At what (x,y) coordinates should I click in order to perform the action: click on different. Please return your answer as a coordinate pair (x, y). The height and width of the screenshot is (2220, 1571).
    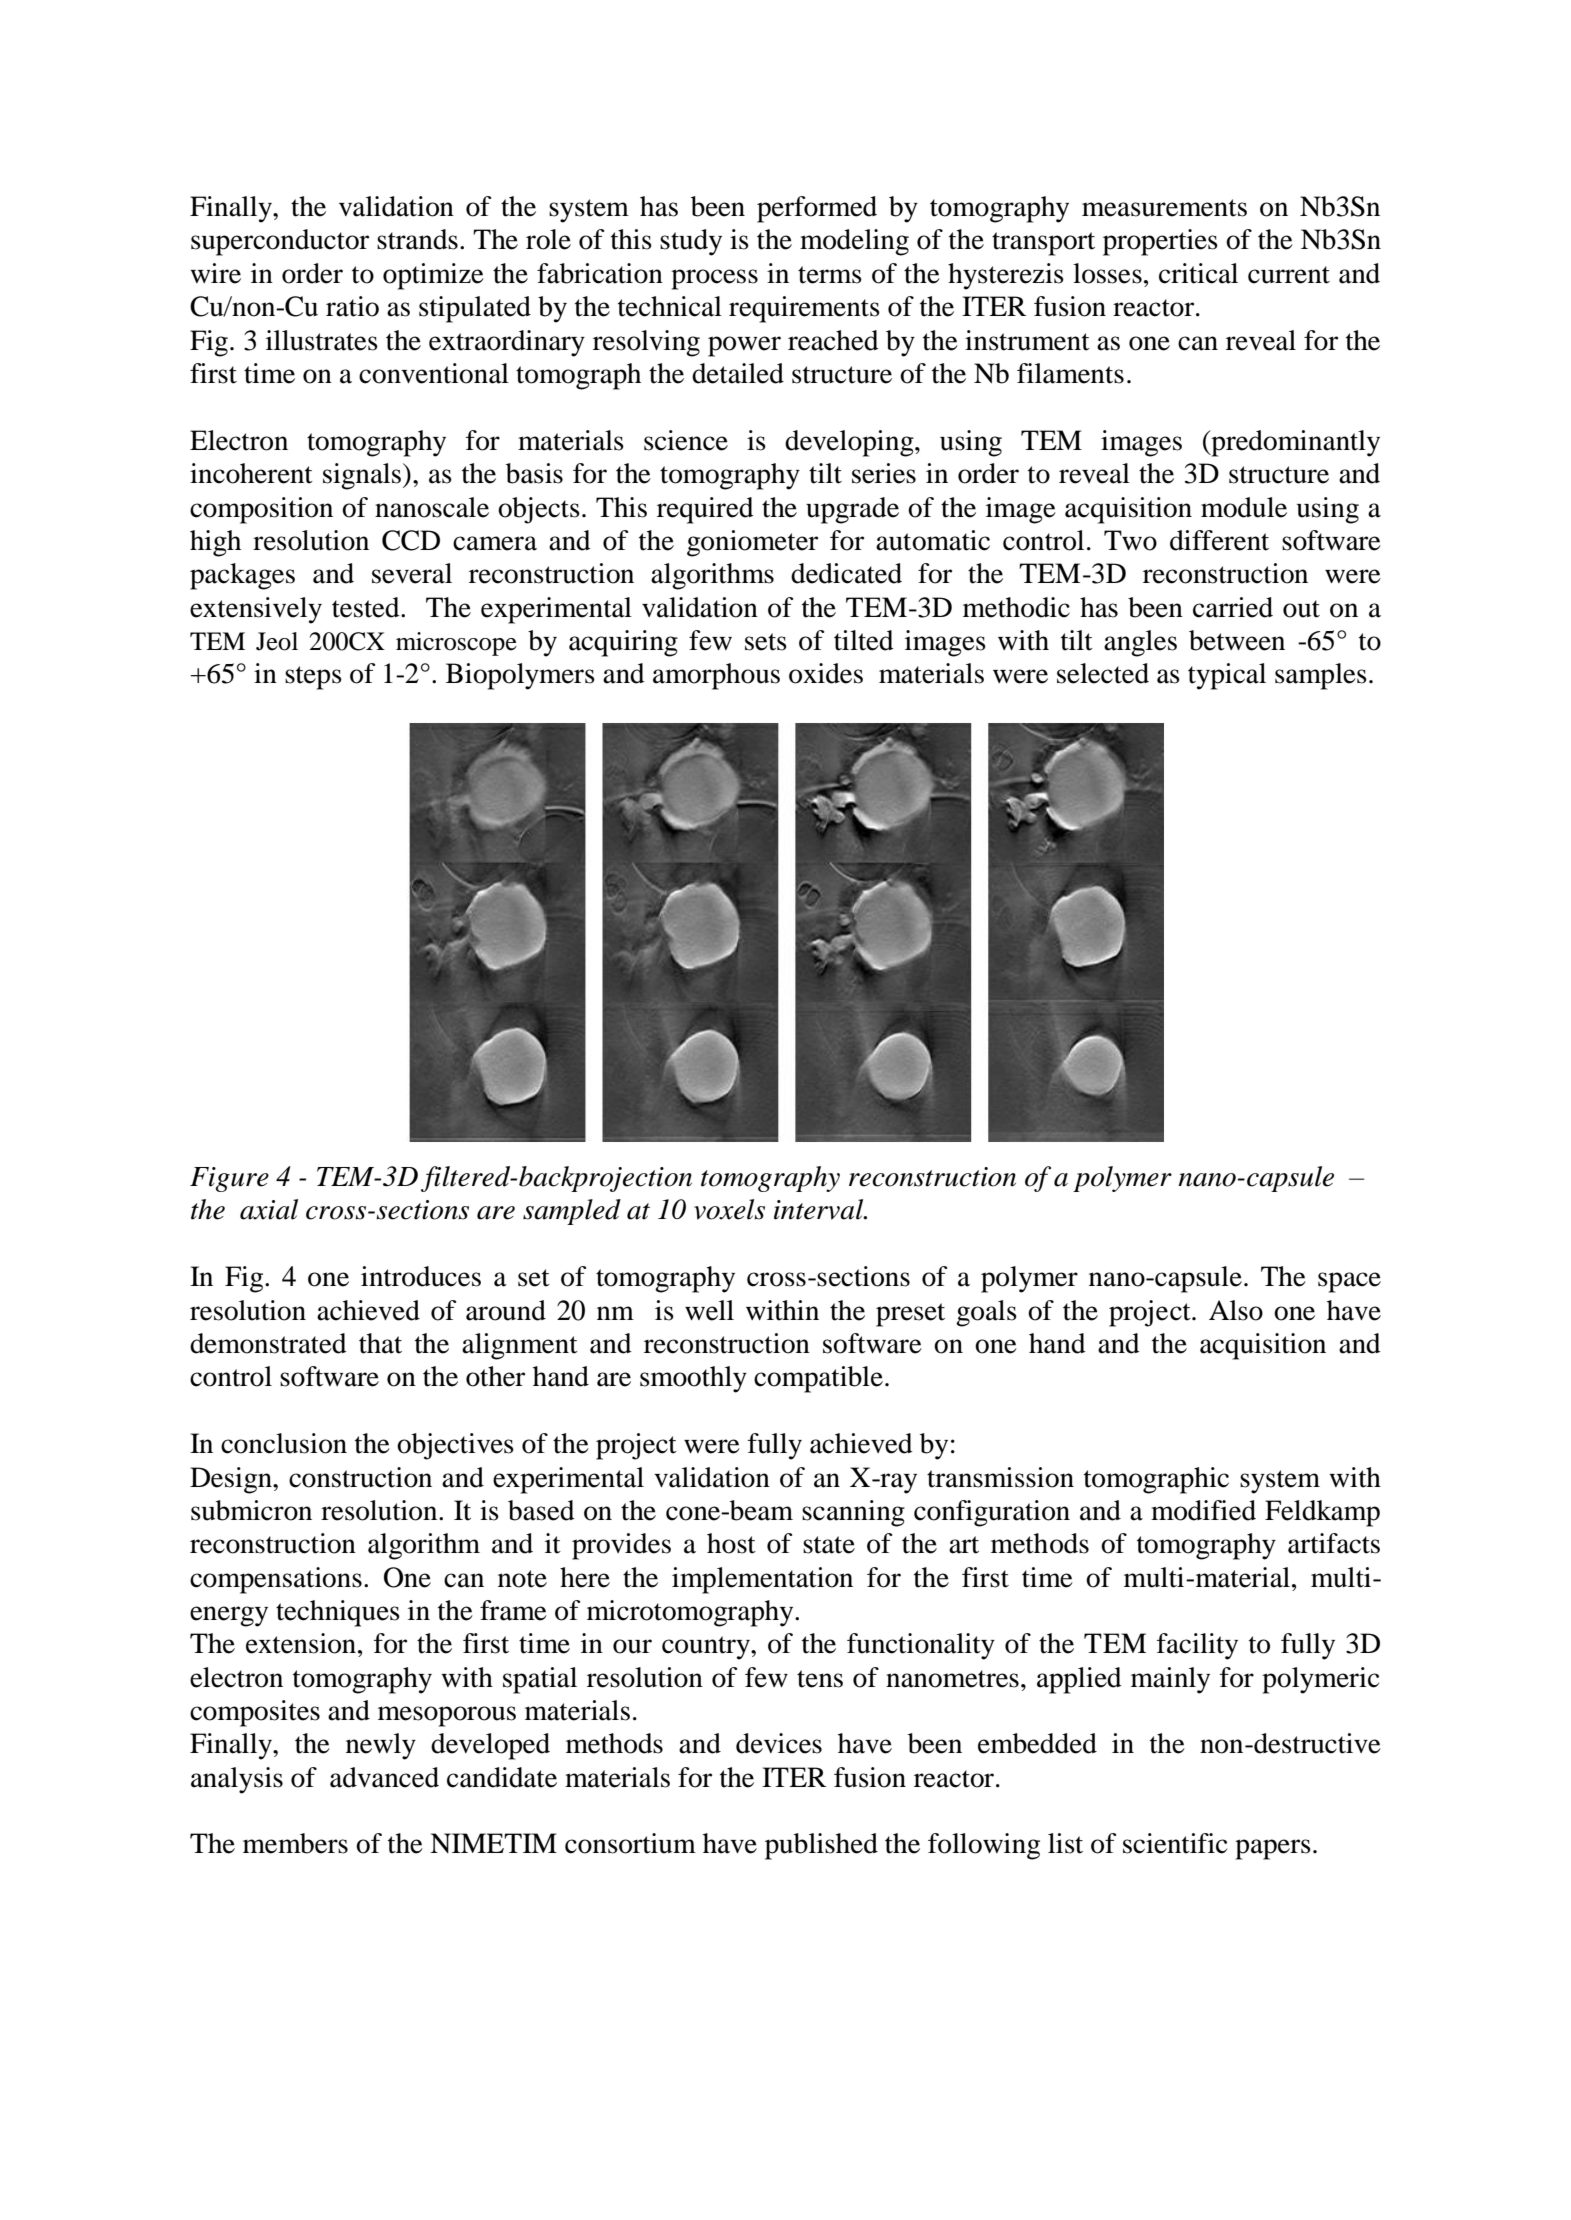
    Looking at the image, I should click on (1219, 540).
